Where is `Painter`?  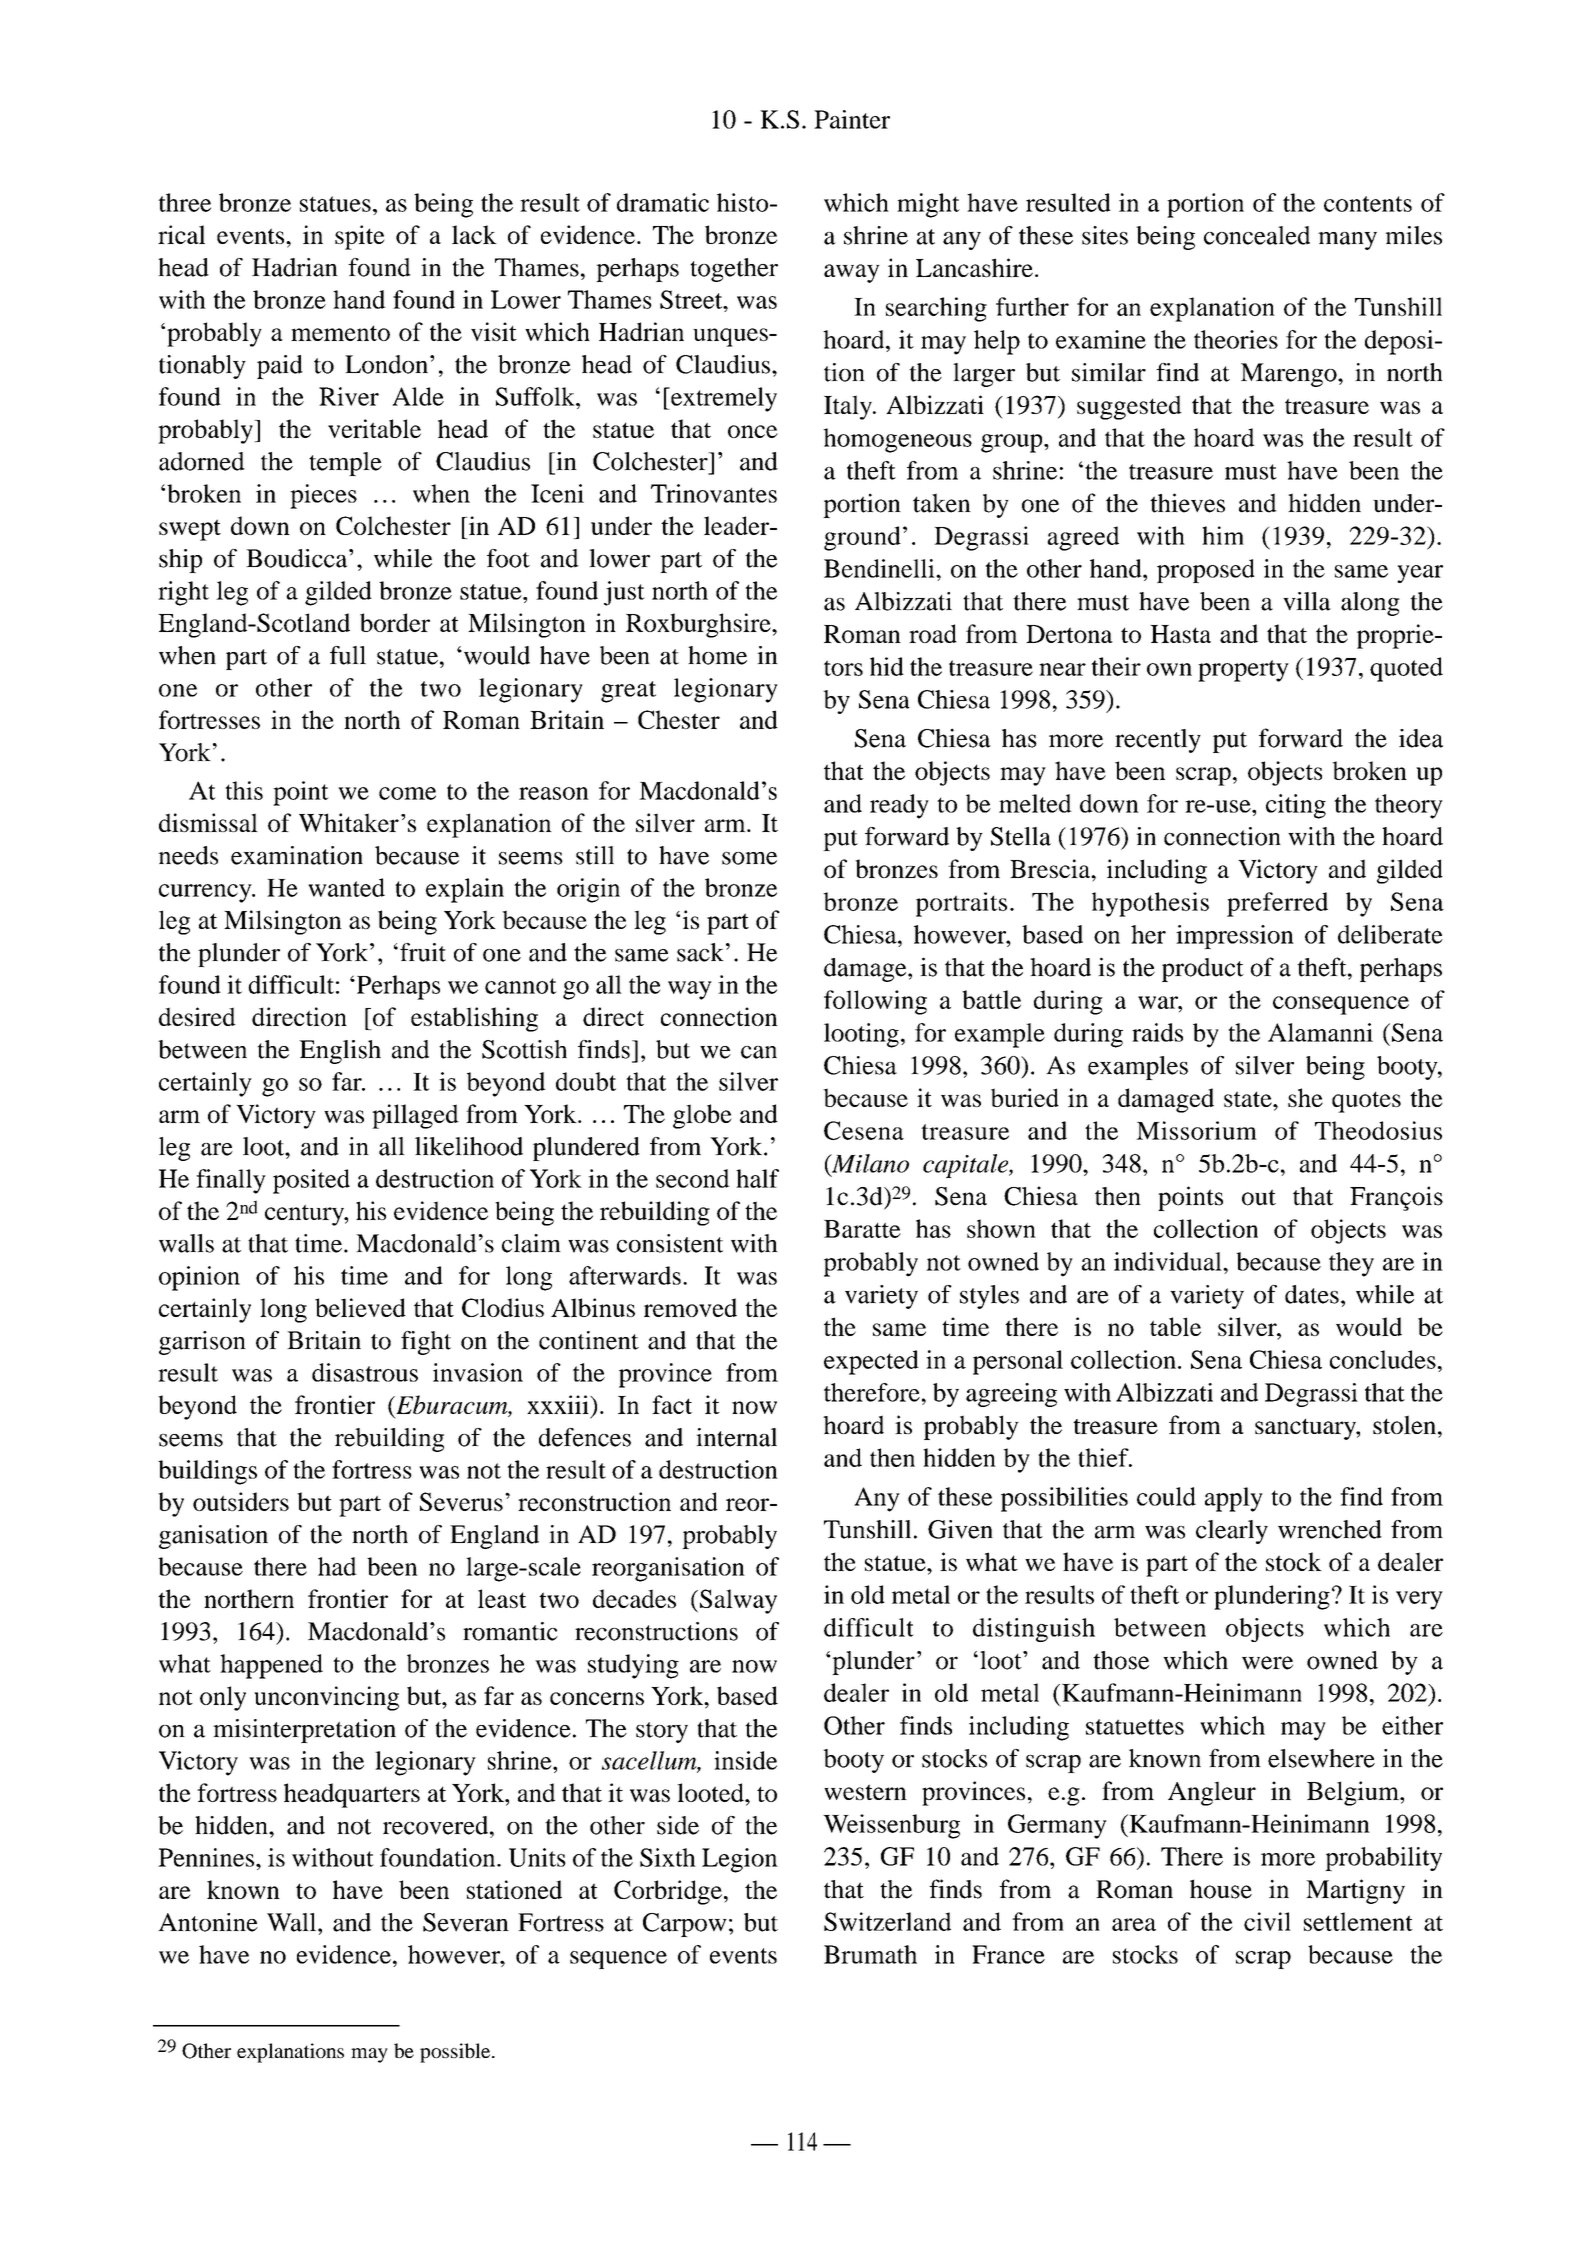 Painter is located at coordinates (852, 119).
